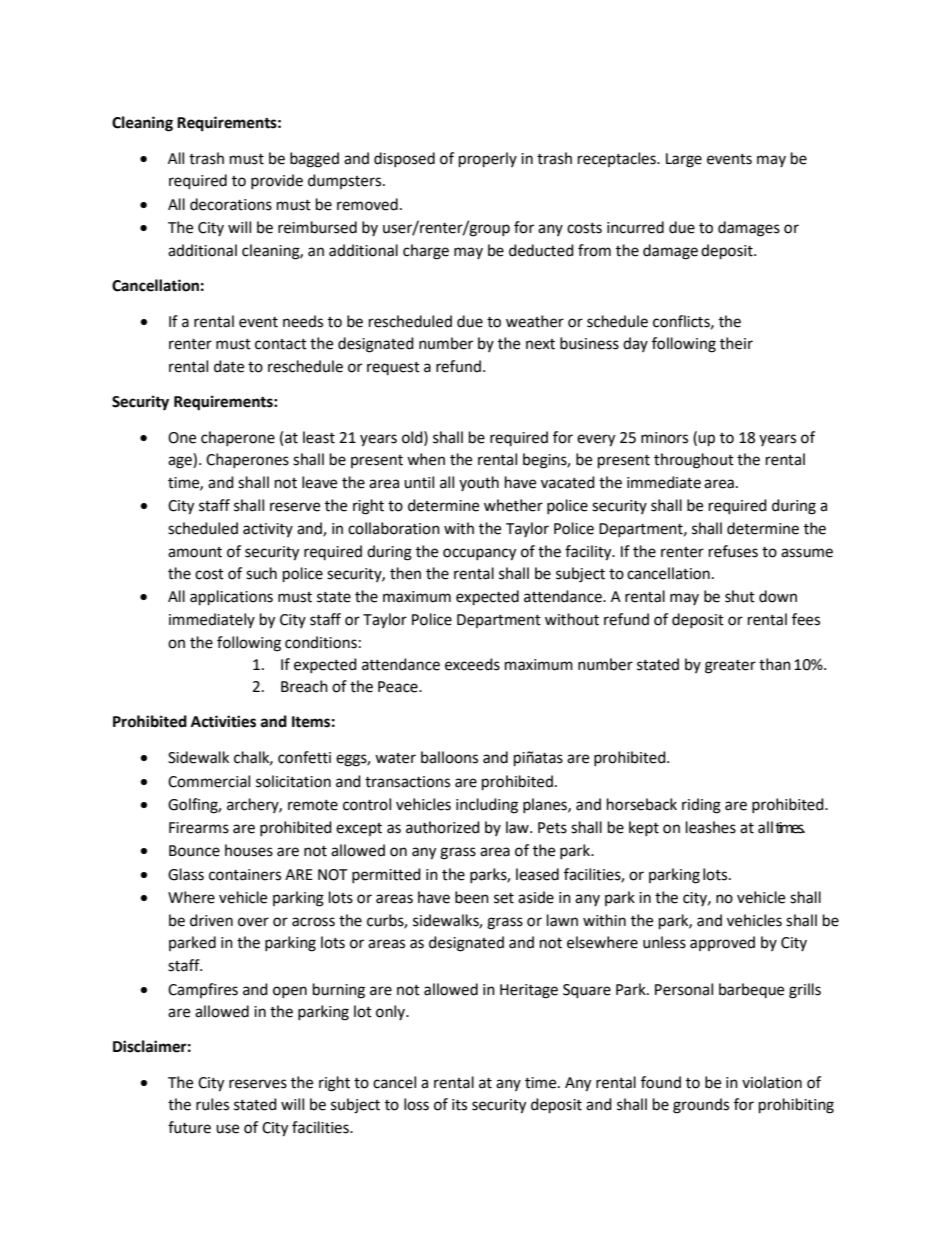 The image size is (952, 1233). Describe the element at coordinates (277, 181) in the screenshot. I see `provide` at that location.
